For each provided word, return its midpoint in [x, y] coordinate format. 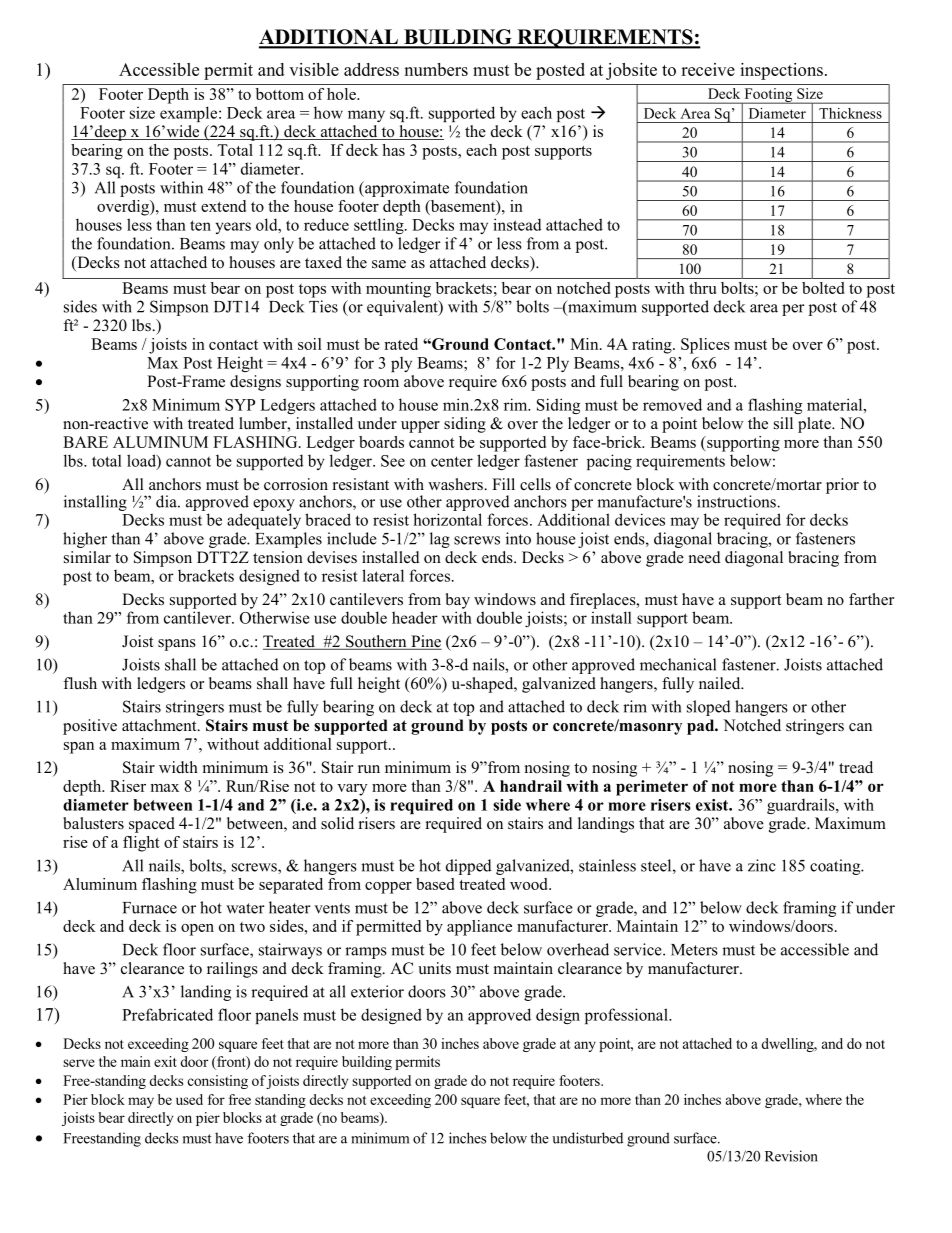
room [381, 383]
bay [458, 601]
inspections [781, 71]
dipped [469, 867]
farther [871, 599]
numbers [436, 69]
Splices [705, 346]
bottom [280, 94]
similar [87, 557]
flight [141, 844]
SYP [240, 405]
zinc [762, 865]
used [189, 1099]
